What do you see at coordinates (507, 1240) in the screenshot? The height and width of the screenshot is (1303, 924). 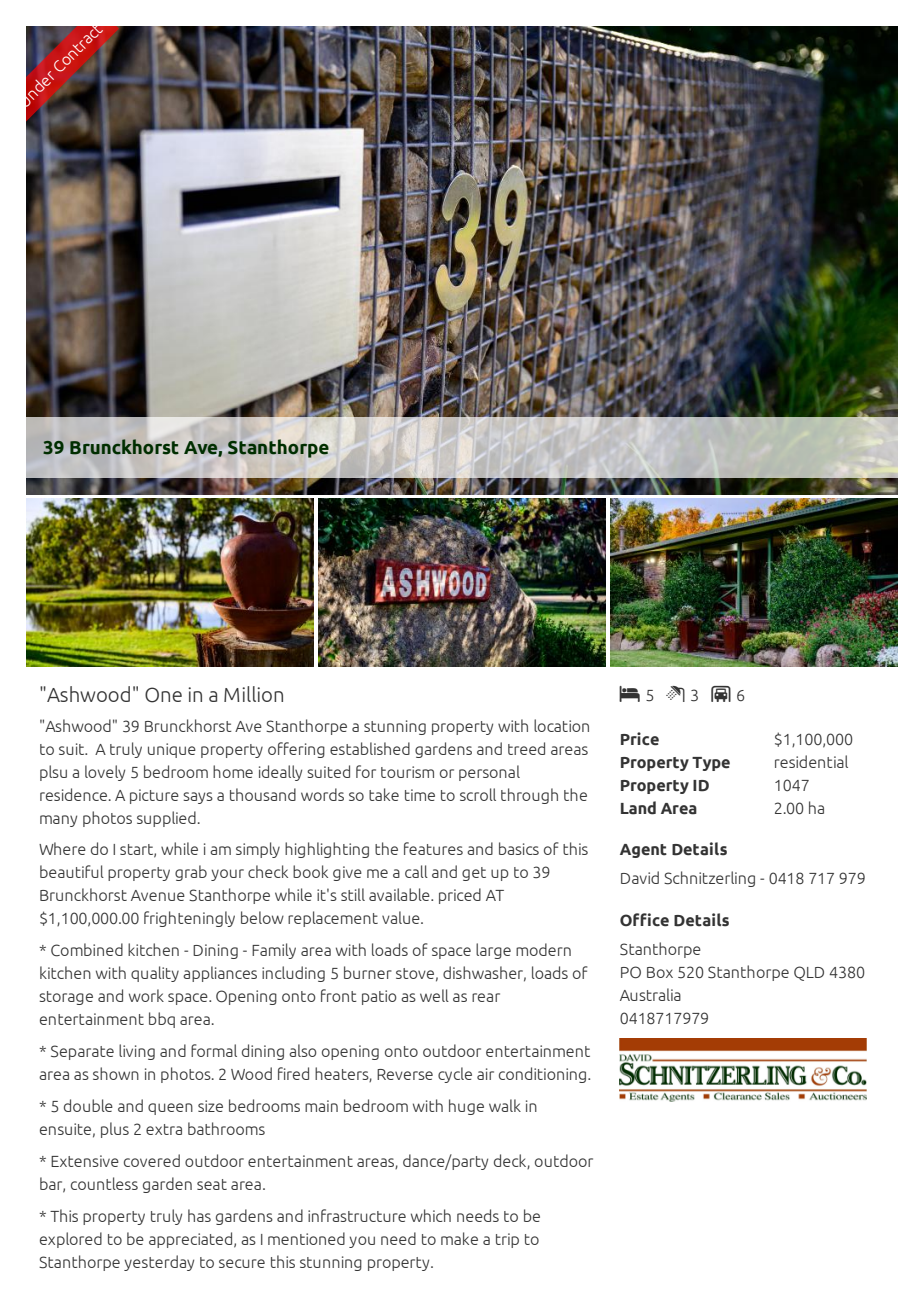 I see `trip` at bounding box center [507, 1240].
